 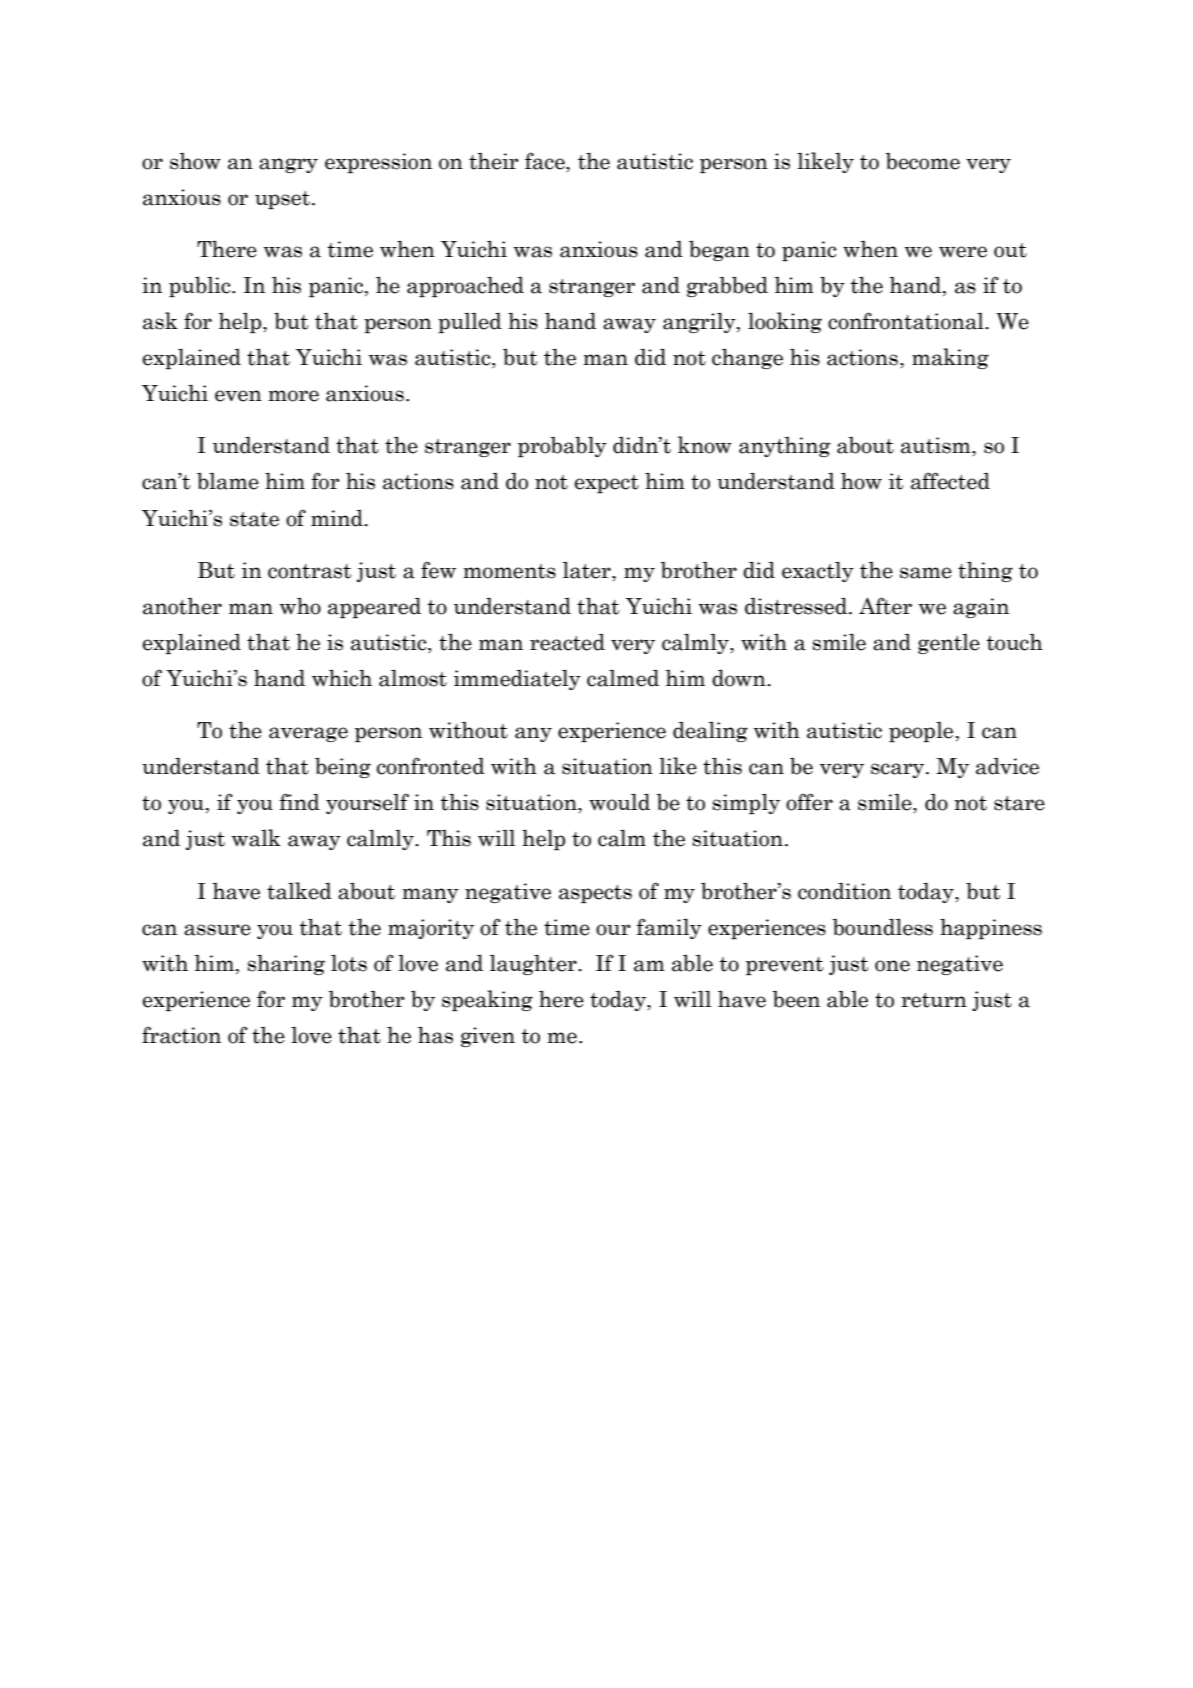 What do you see at coordinates (710, 732) in the screenshot?
I see `dealing` at bounding box center [710, 732].
